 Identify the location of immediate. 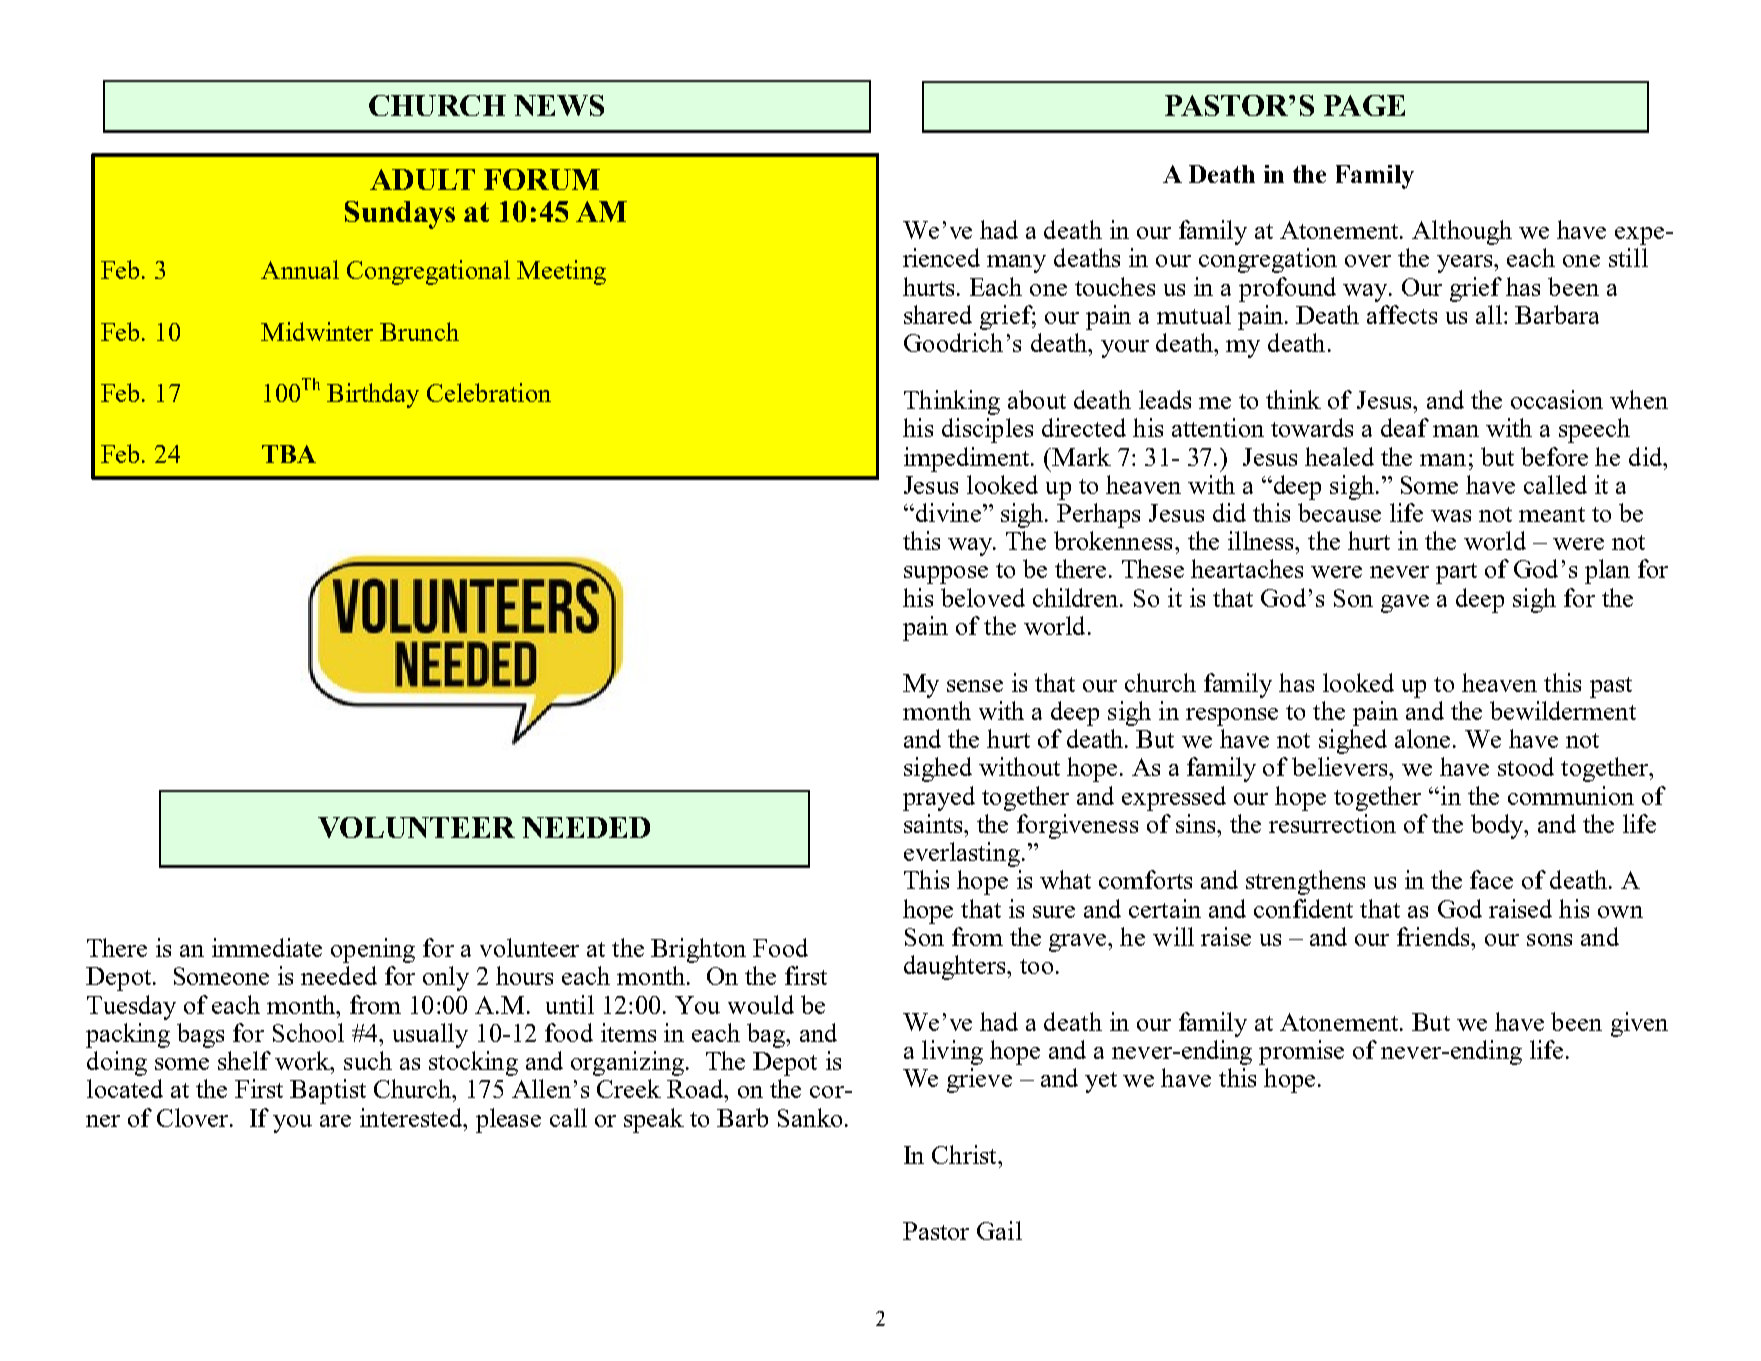
(267, 947).
